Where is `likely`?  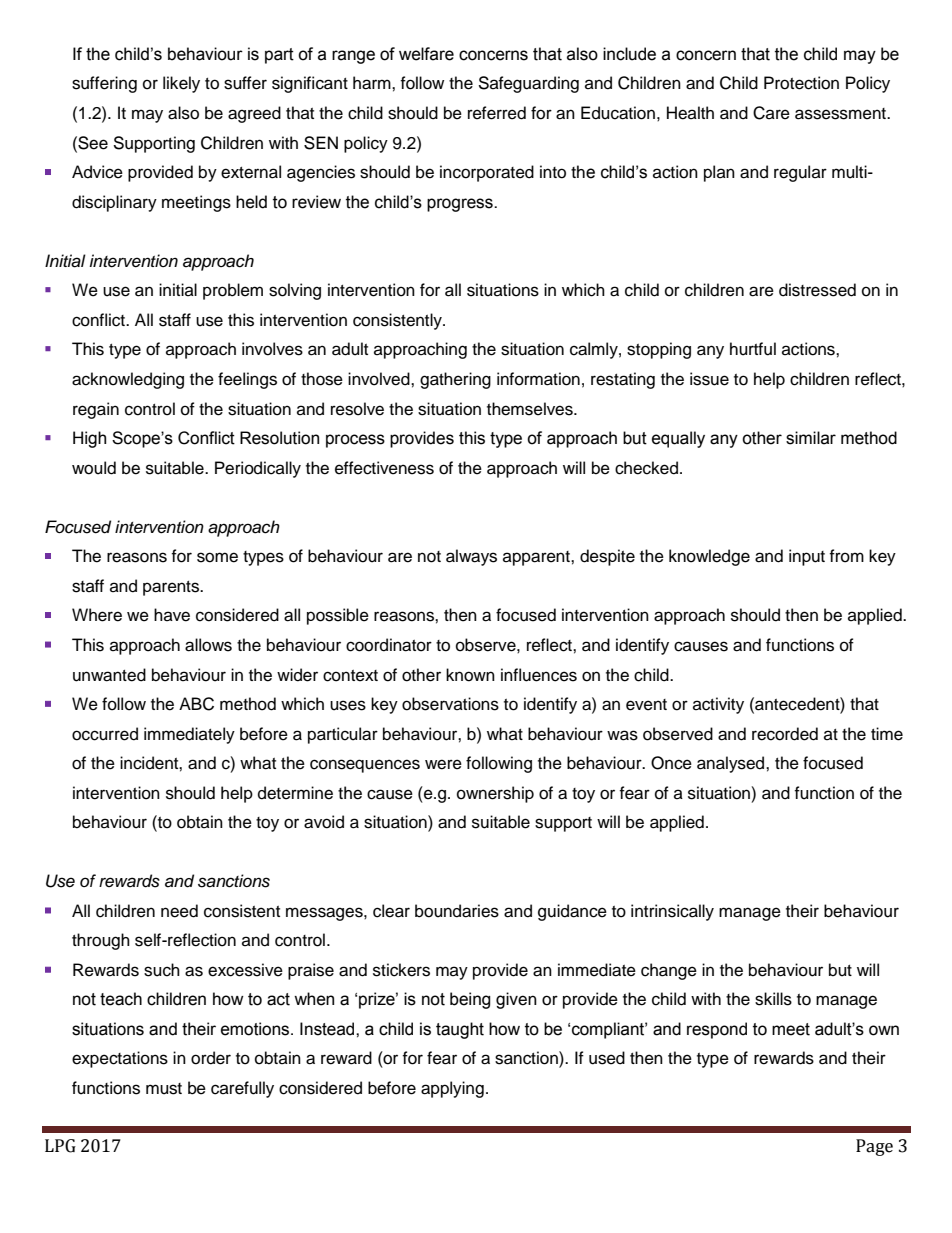 likely is located at coordinates (181, 84).
